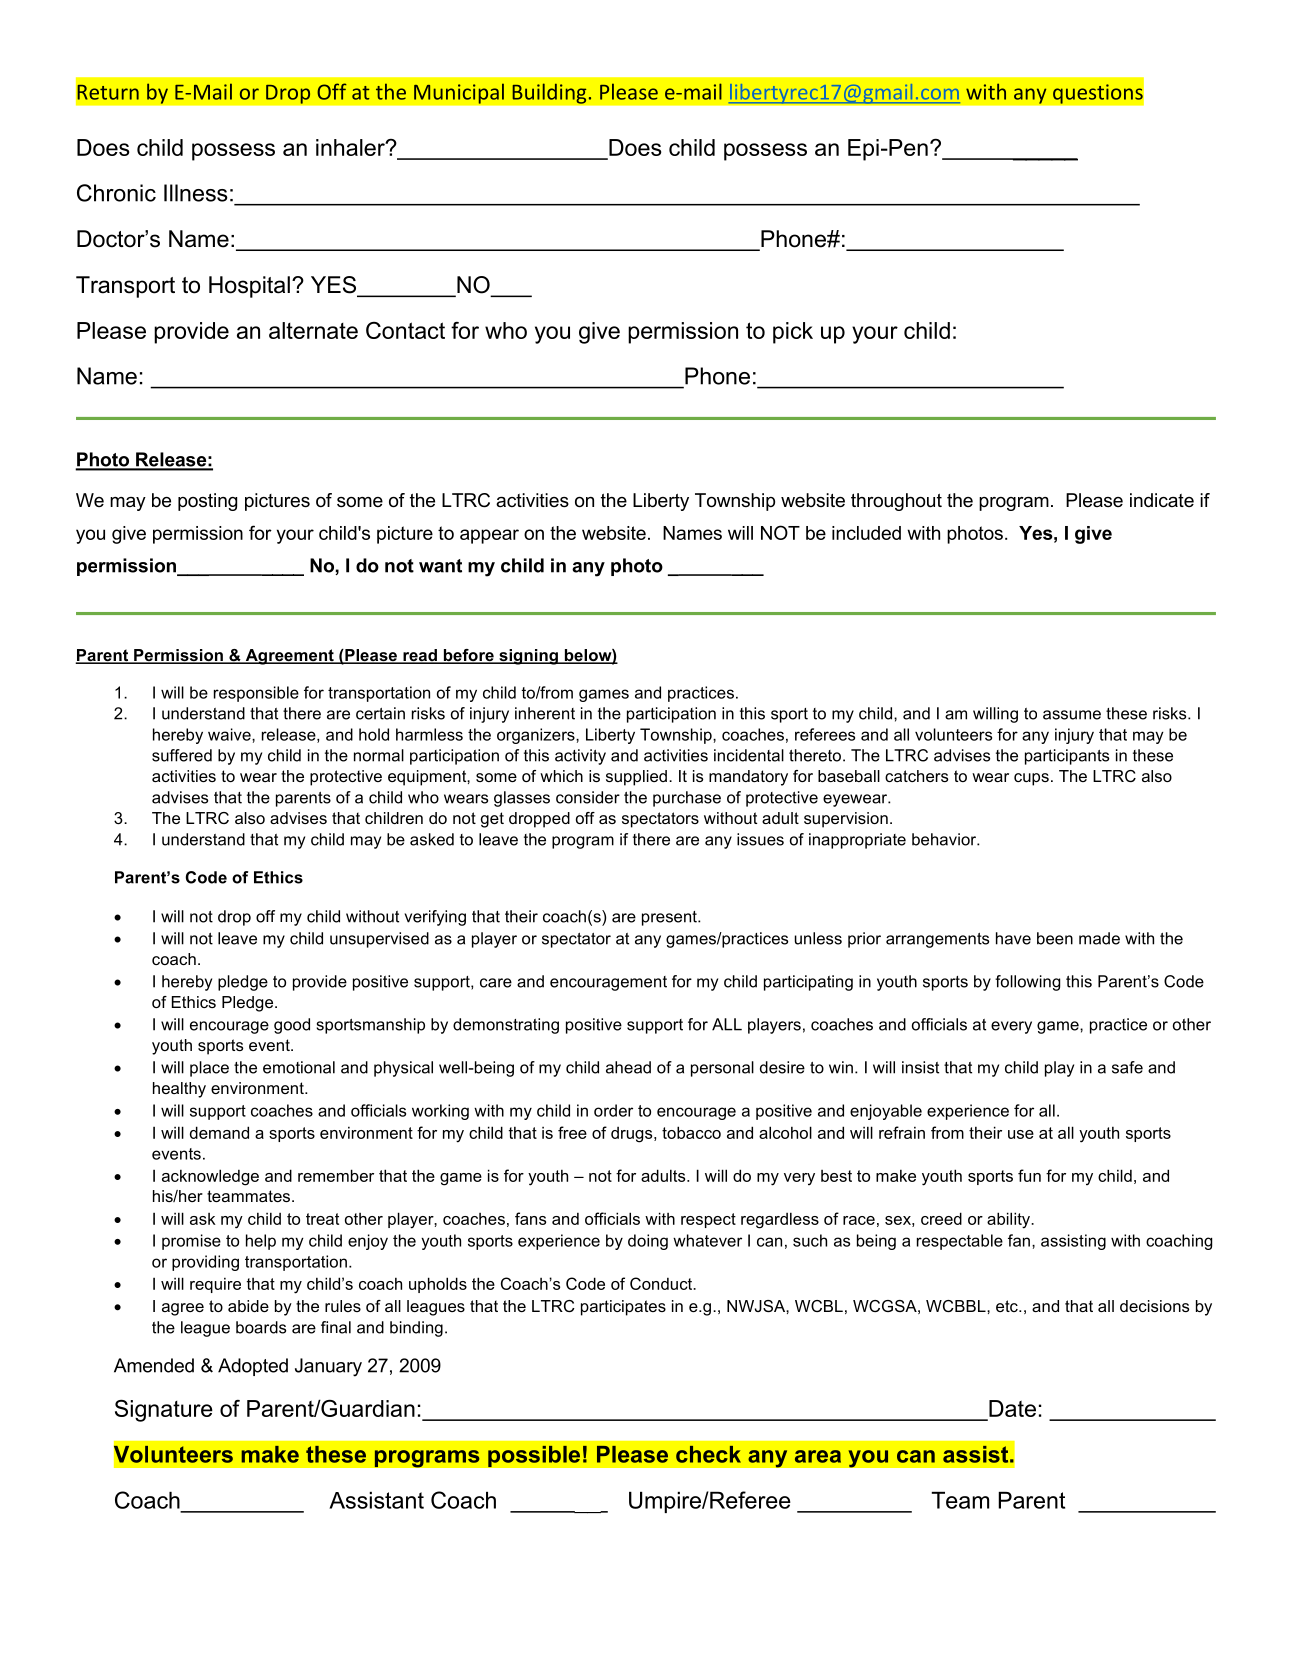 Image resolution: width=1292 pixels, height=1672 pixels. Describe the element at coordinates (230, 734) in the screenshot. I see `waive` at that location.
